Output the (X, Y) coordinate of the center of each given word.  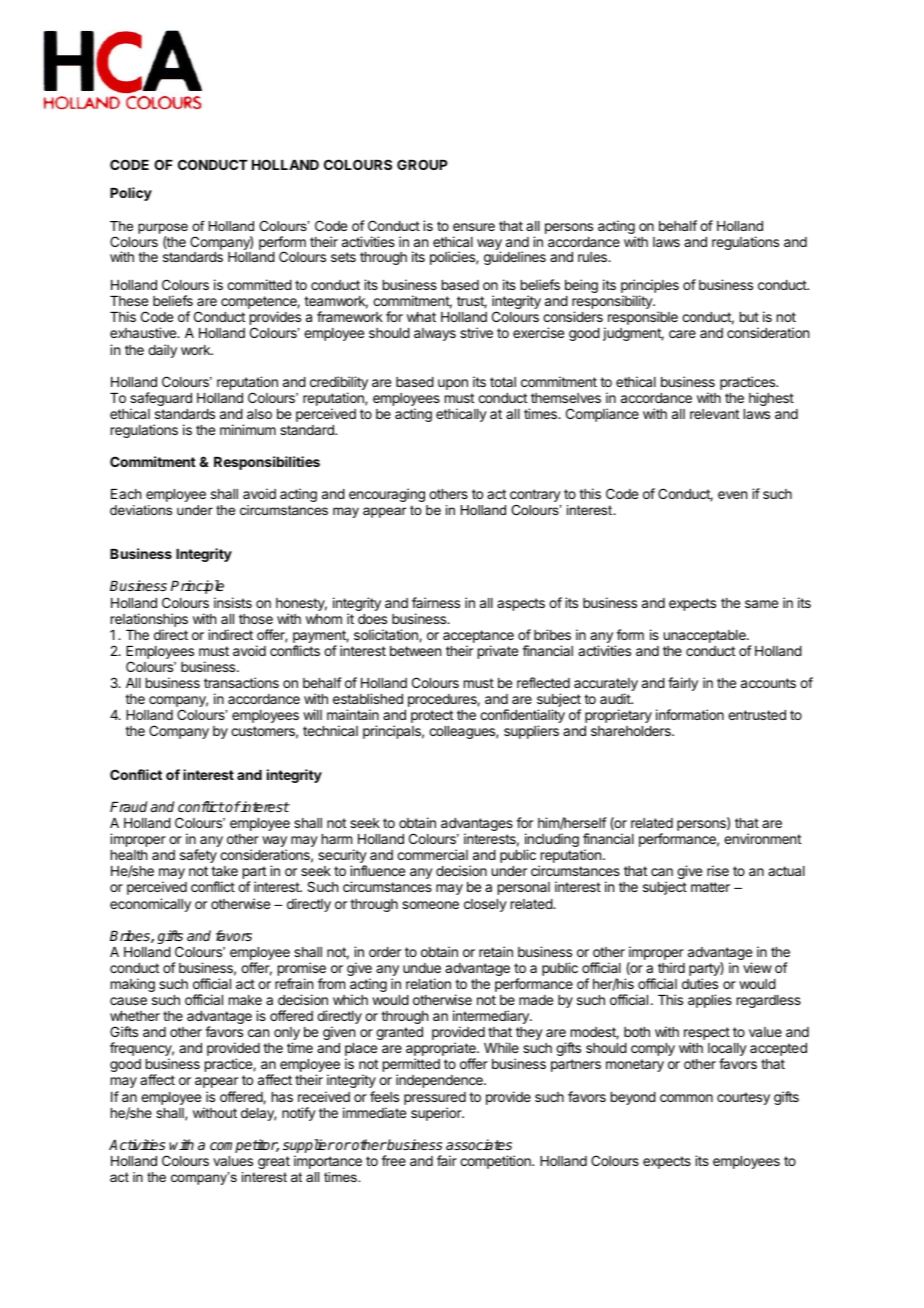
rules (593, 257)
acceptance (478, 636)
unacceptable (706, 636)
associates (479, 1144)
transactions (241, 682)
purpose (163, 228)
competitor (244, 1146)
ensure (474, 227)
